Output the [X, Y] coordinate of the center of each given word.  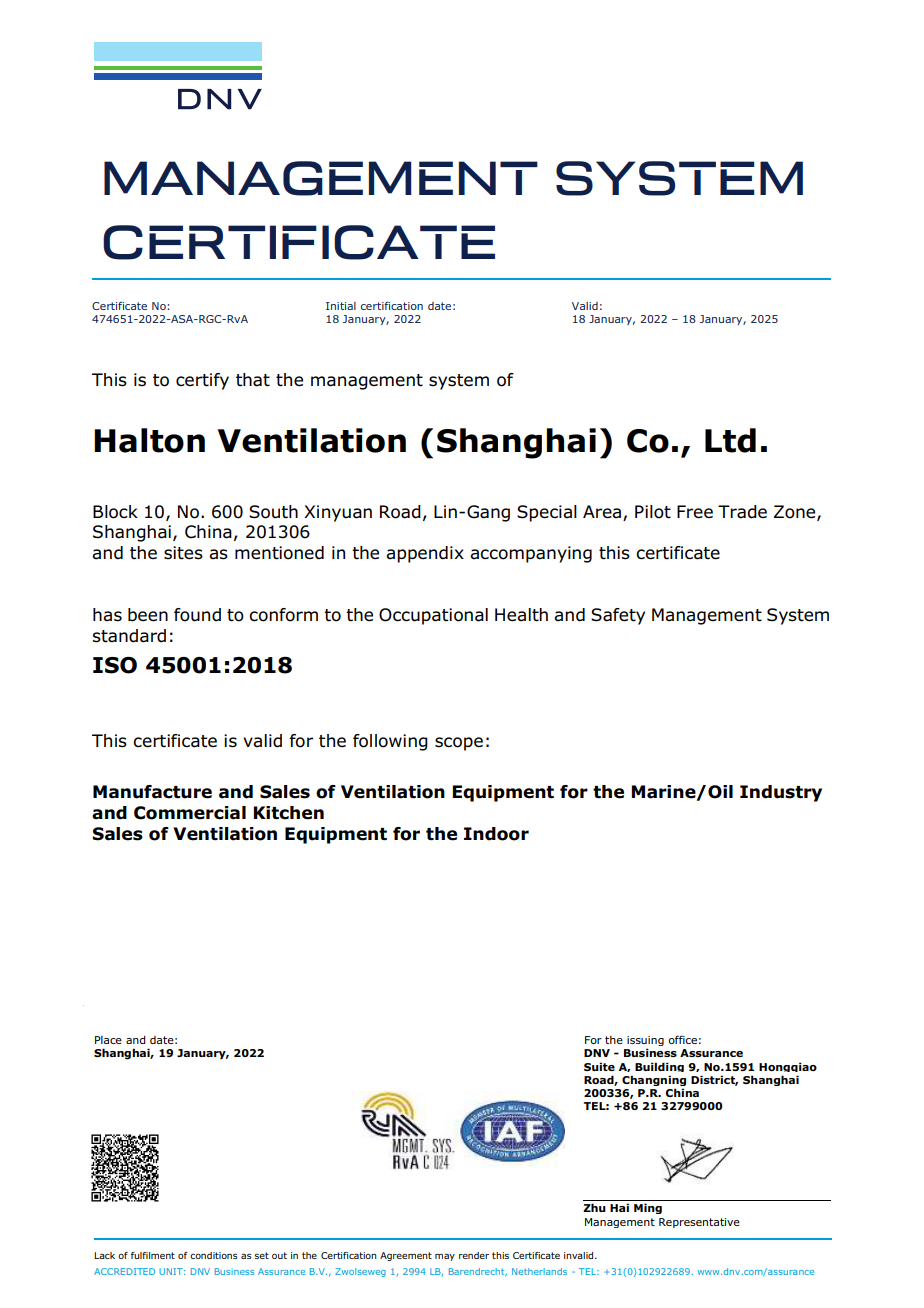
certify [202, 381]
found [197, 615]
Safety [618, 616]
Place [108, 1040]
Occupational [433, 616]
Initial [341, 306]
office [682, 1039]
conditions [213, 1255]
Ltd [730, 440]
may [445, 1257]
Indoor [496, 834]
